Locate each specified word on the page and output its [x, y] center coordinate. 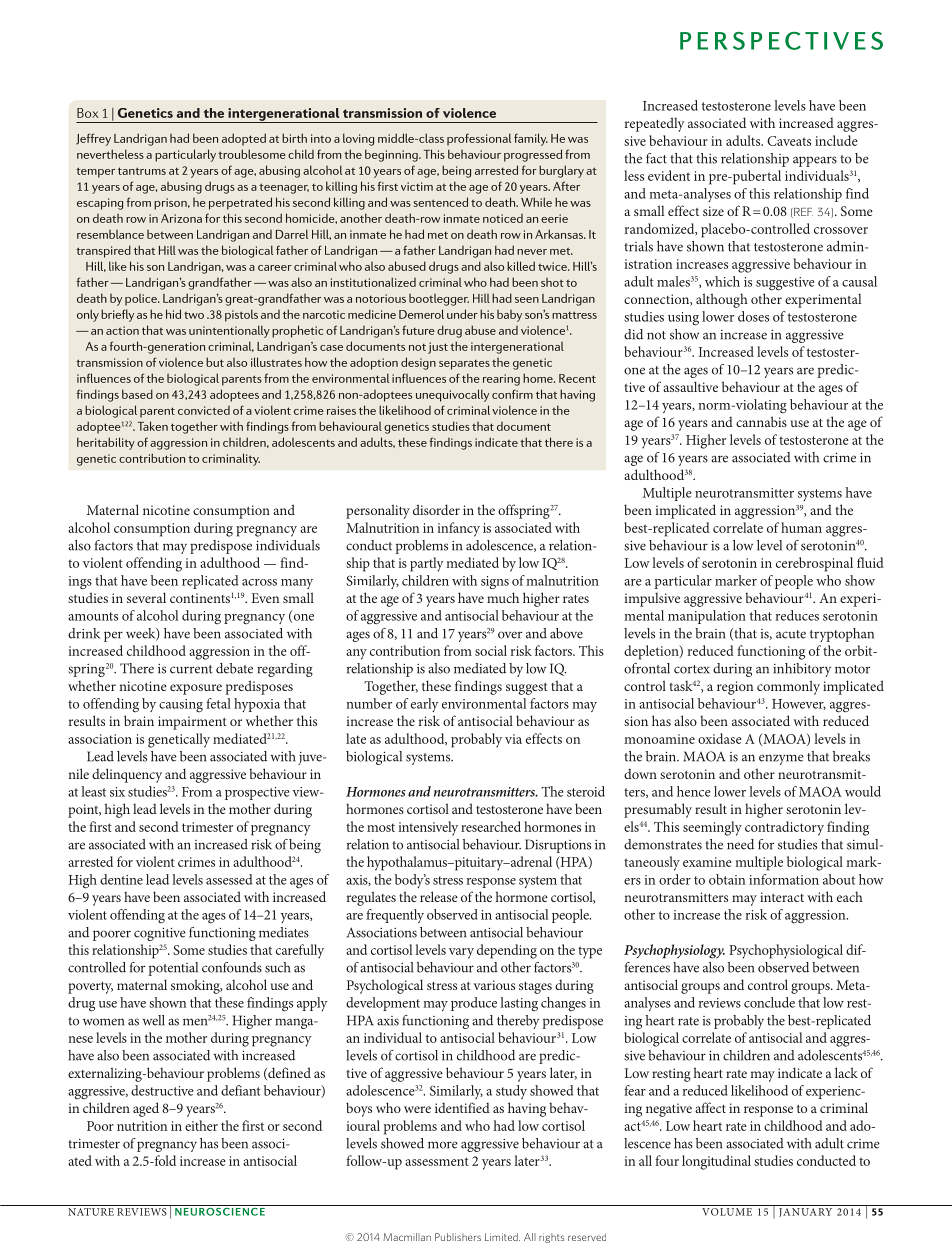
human [801, 527]
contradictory [784, 828]
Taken [152, 426]
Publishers [458, 1237]
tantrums [142, 171]
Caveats [789, 141]
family [531, 139]
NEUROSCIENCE [220, 1210]
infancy [458, 529]
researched [491, 826]
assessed [229, 879]
